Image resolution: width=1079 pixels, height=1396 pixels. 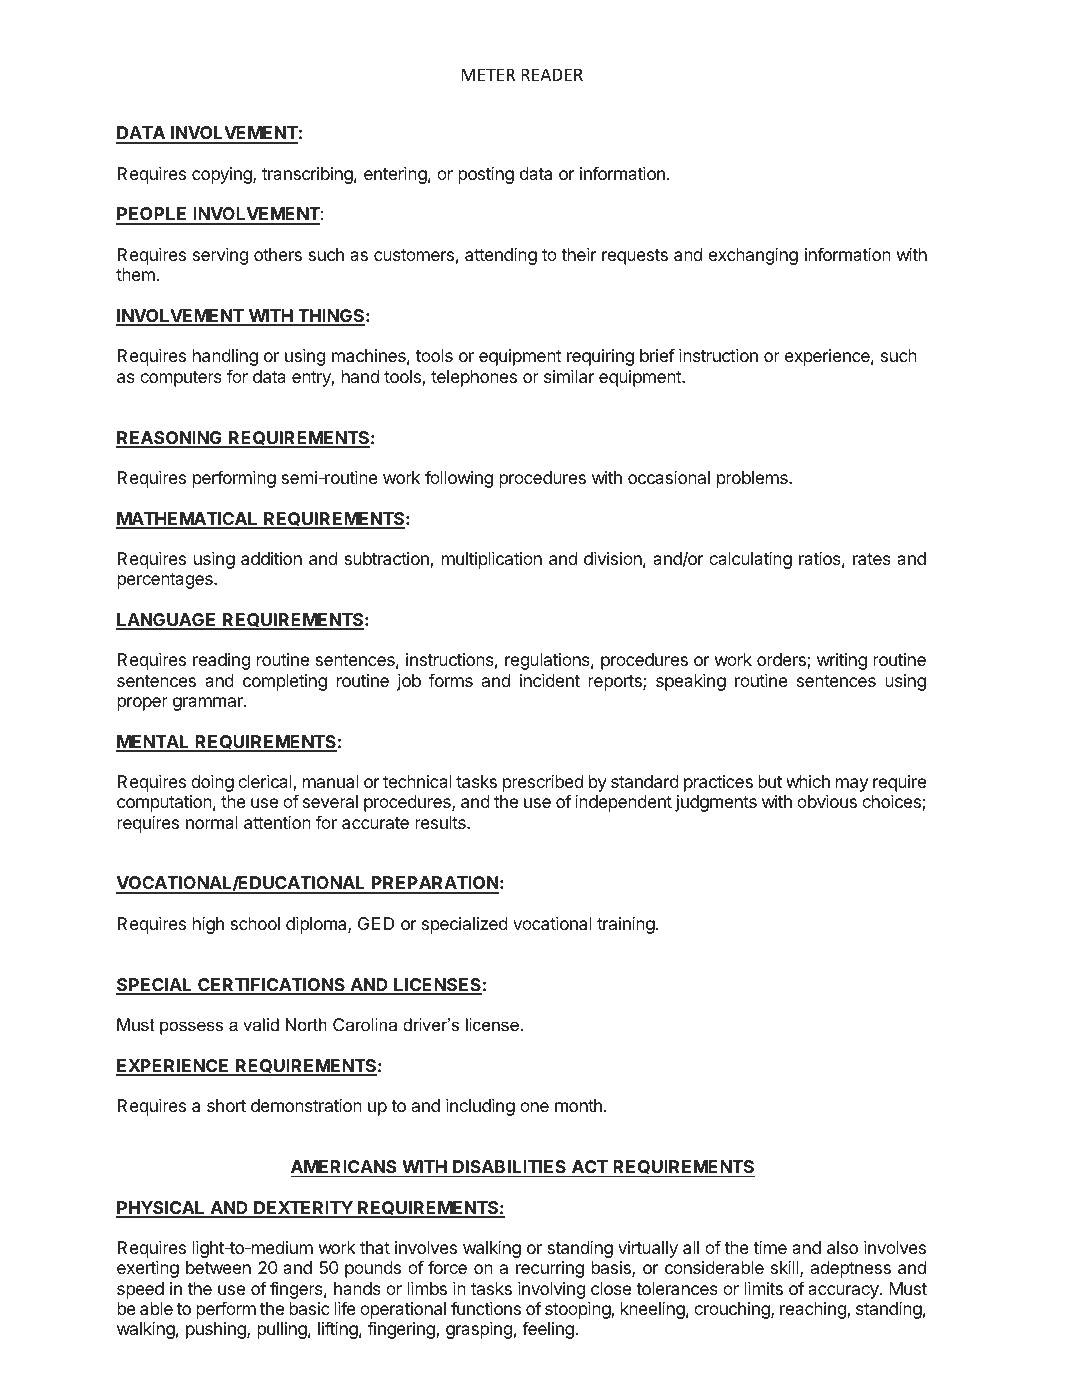 What do you see at coordinates (551, 1292) in the image?
I see `involving` at bounding box center [551, 1292].
